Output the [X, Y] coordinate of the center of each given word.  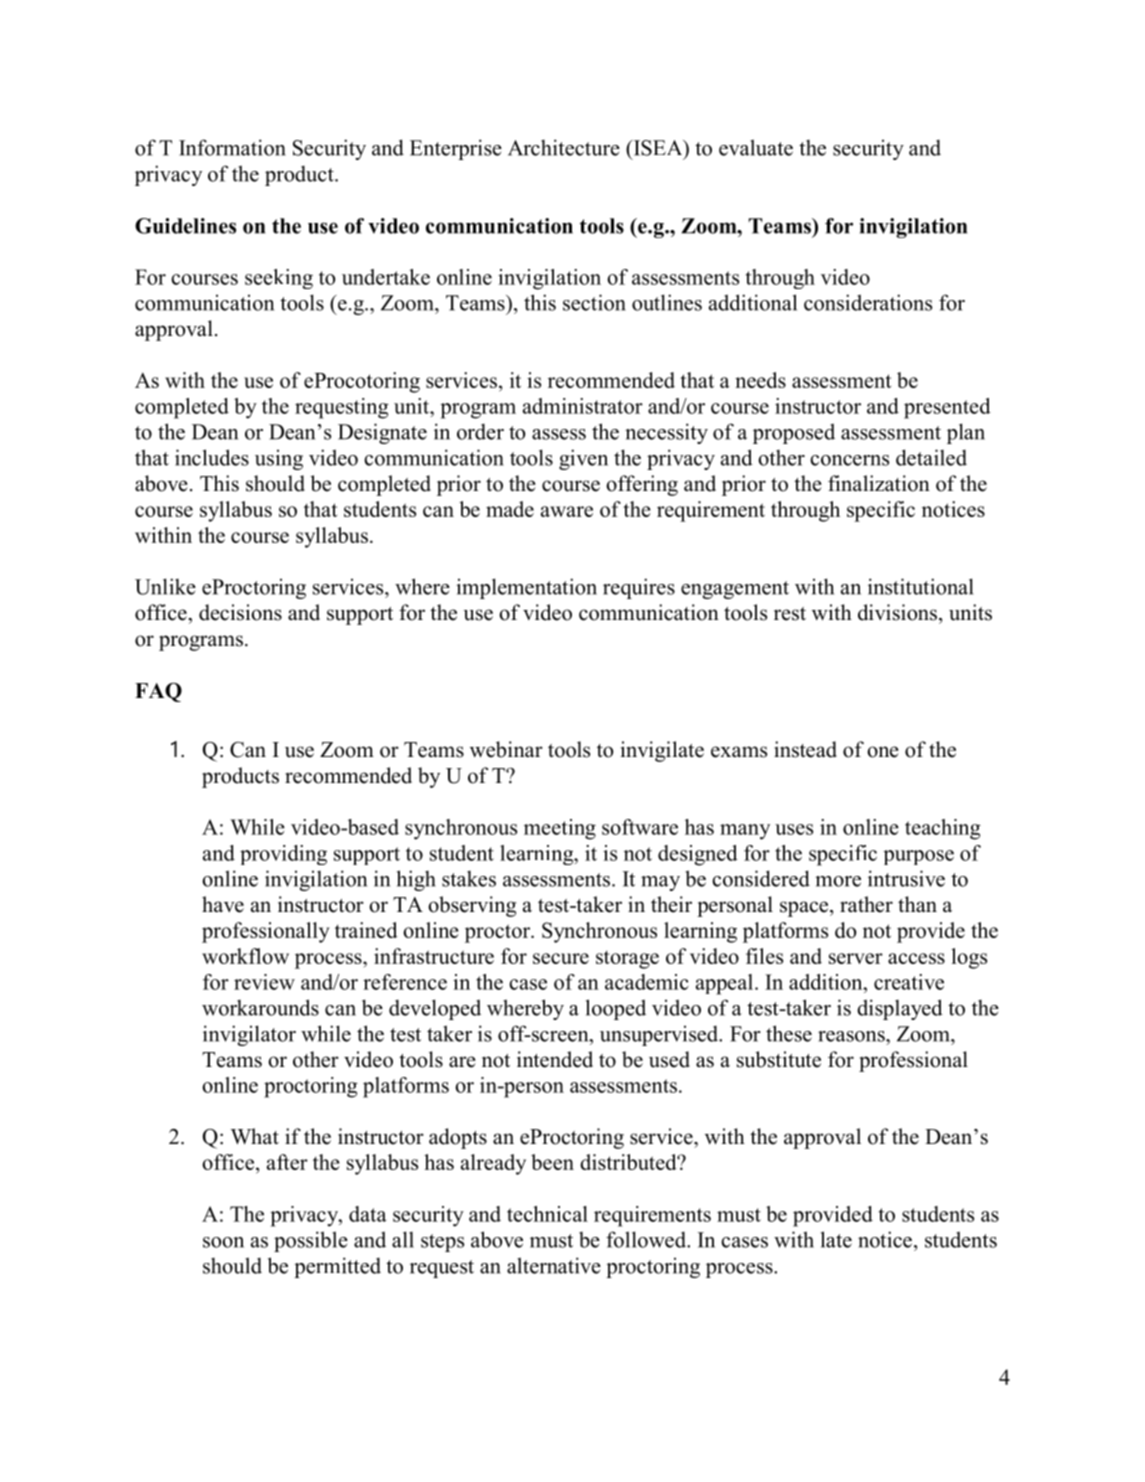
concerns [849, 460]
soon [223, 1242]
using [279, 460]
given [583, 459]
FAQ [158, 692]
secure [561, 958]
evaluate [756, 147]
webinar [506, 749]
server [856, 958]
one [883, 752]
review [264, 982]
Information [232, 147]
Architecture [564, 147]
